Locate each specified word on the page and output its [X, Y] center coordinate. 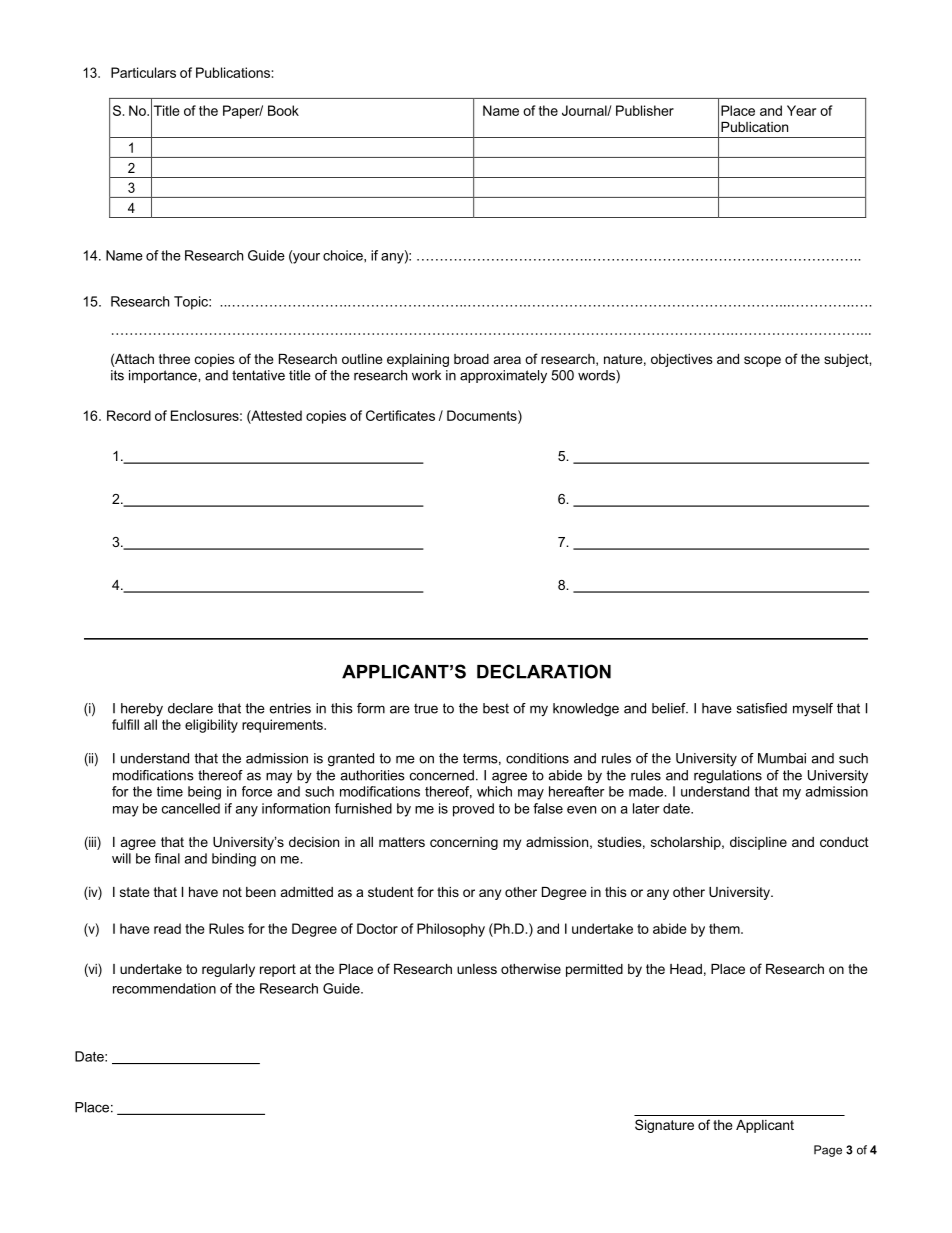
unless [477, 969]
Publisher [645, 110]
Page [828, 1151]
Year [801, 110]
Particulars [143, 72]
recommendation [164, 988]
